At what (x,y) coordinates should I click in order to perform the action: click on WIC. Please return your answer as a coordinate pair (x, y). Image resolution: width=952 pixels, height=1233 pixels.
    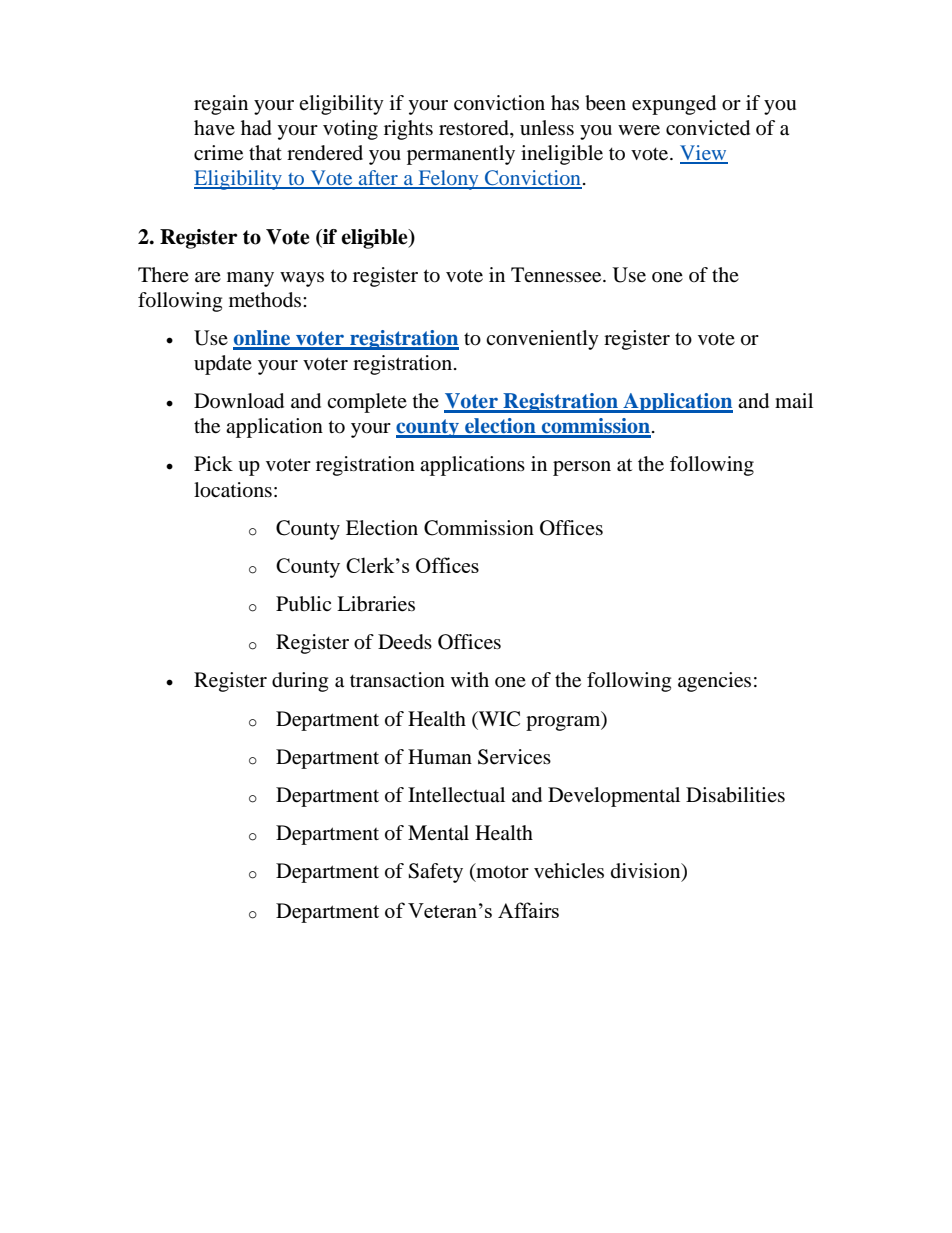
    Looking at the image, I should click on (498, 719).
